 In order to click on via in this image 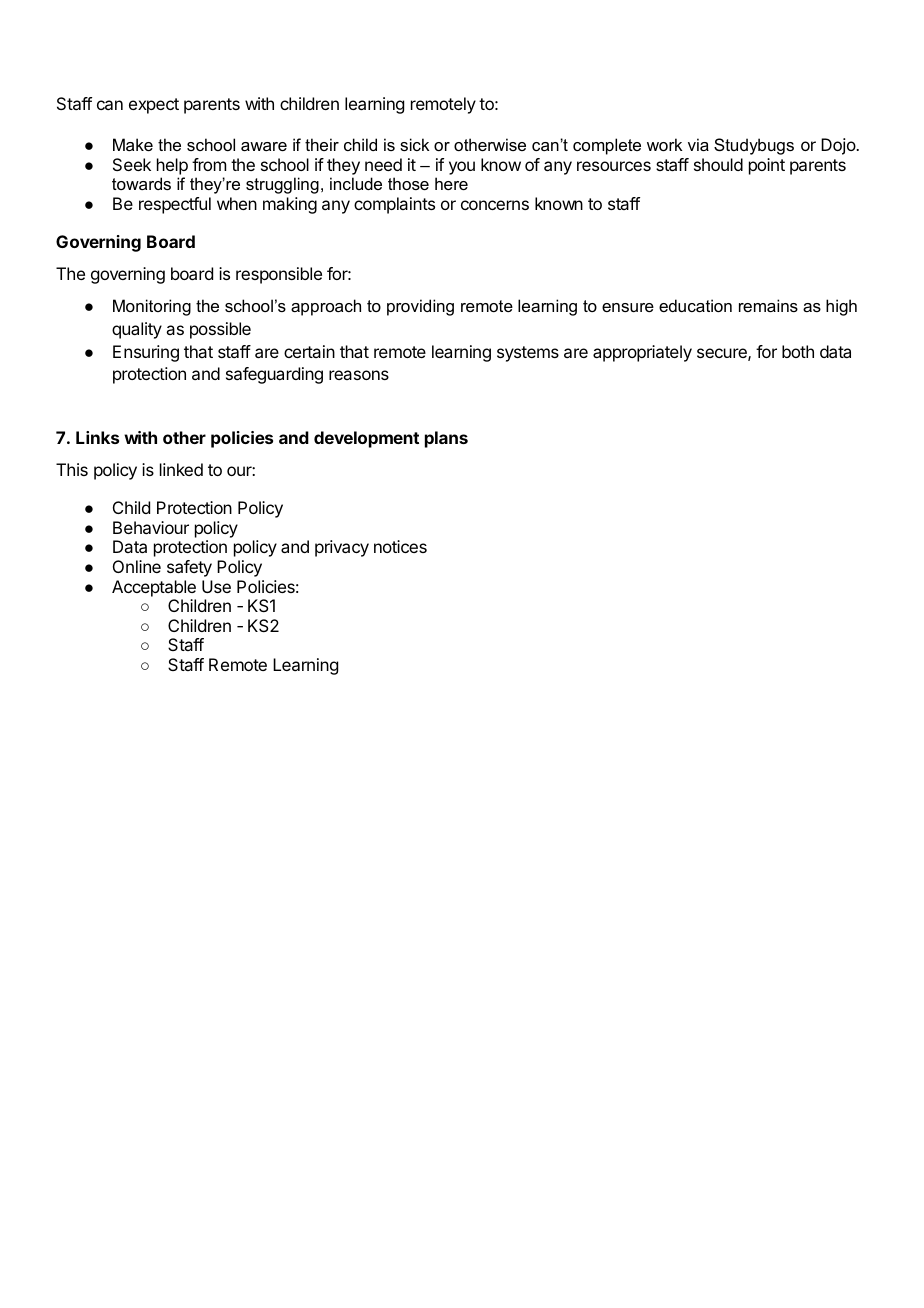, I will do `click(698, 144)`.
